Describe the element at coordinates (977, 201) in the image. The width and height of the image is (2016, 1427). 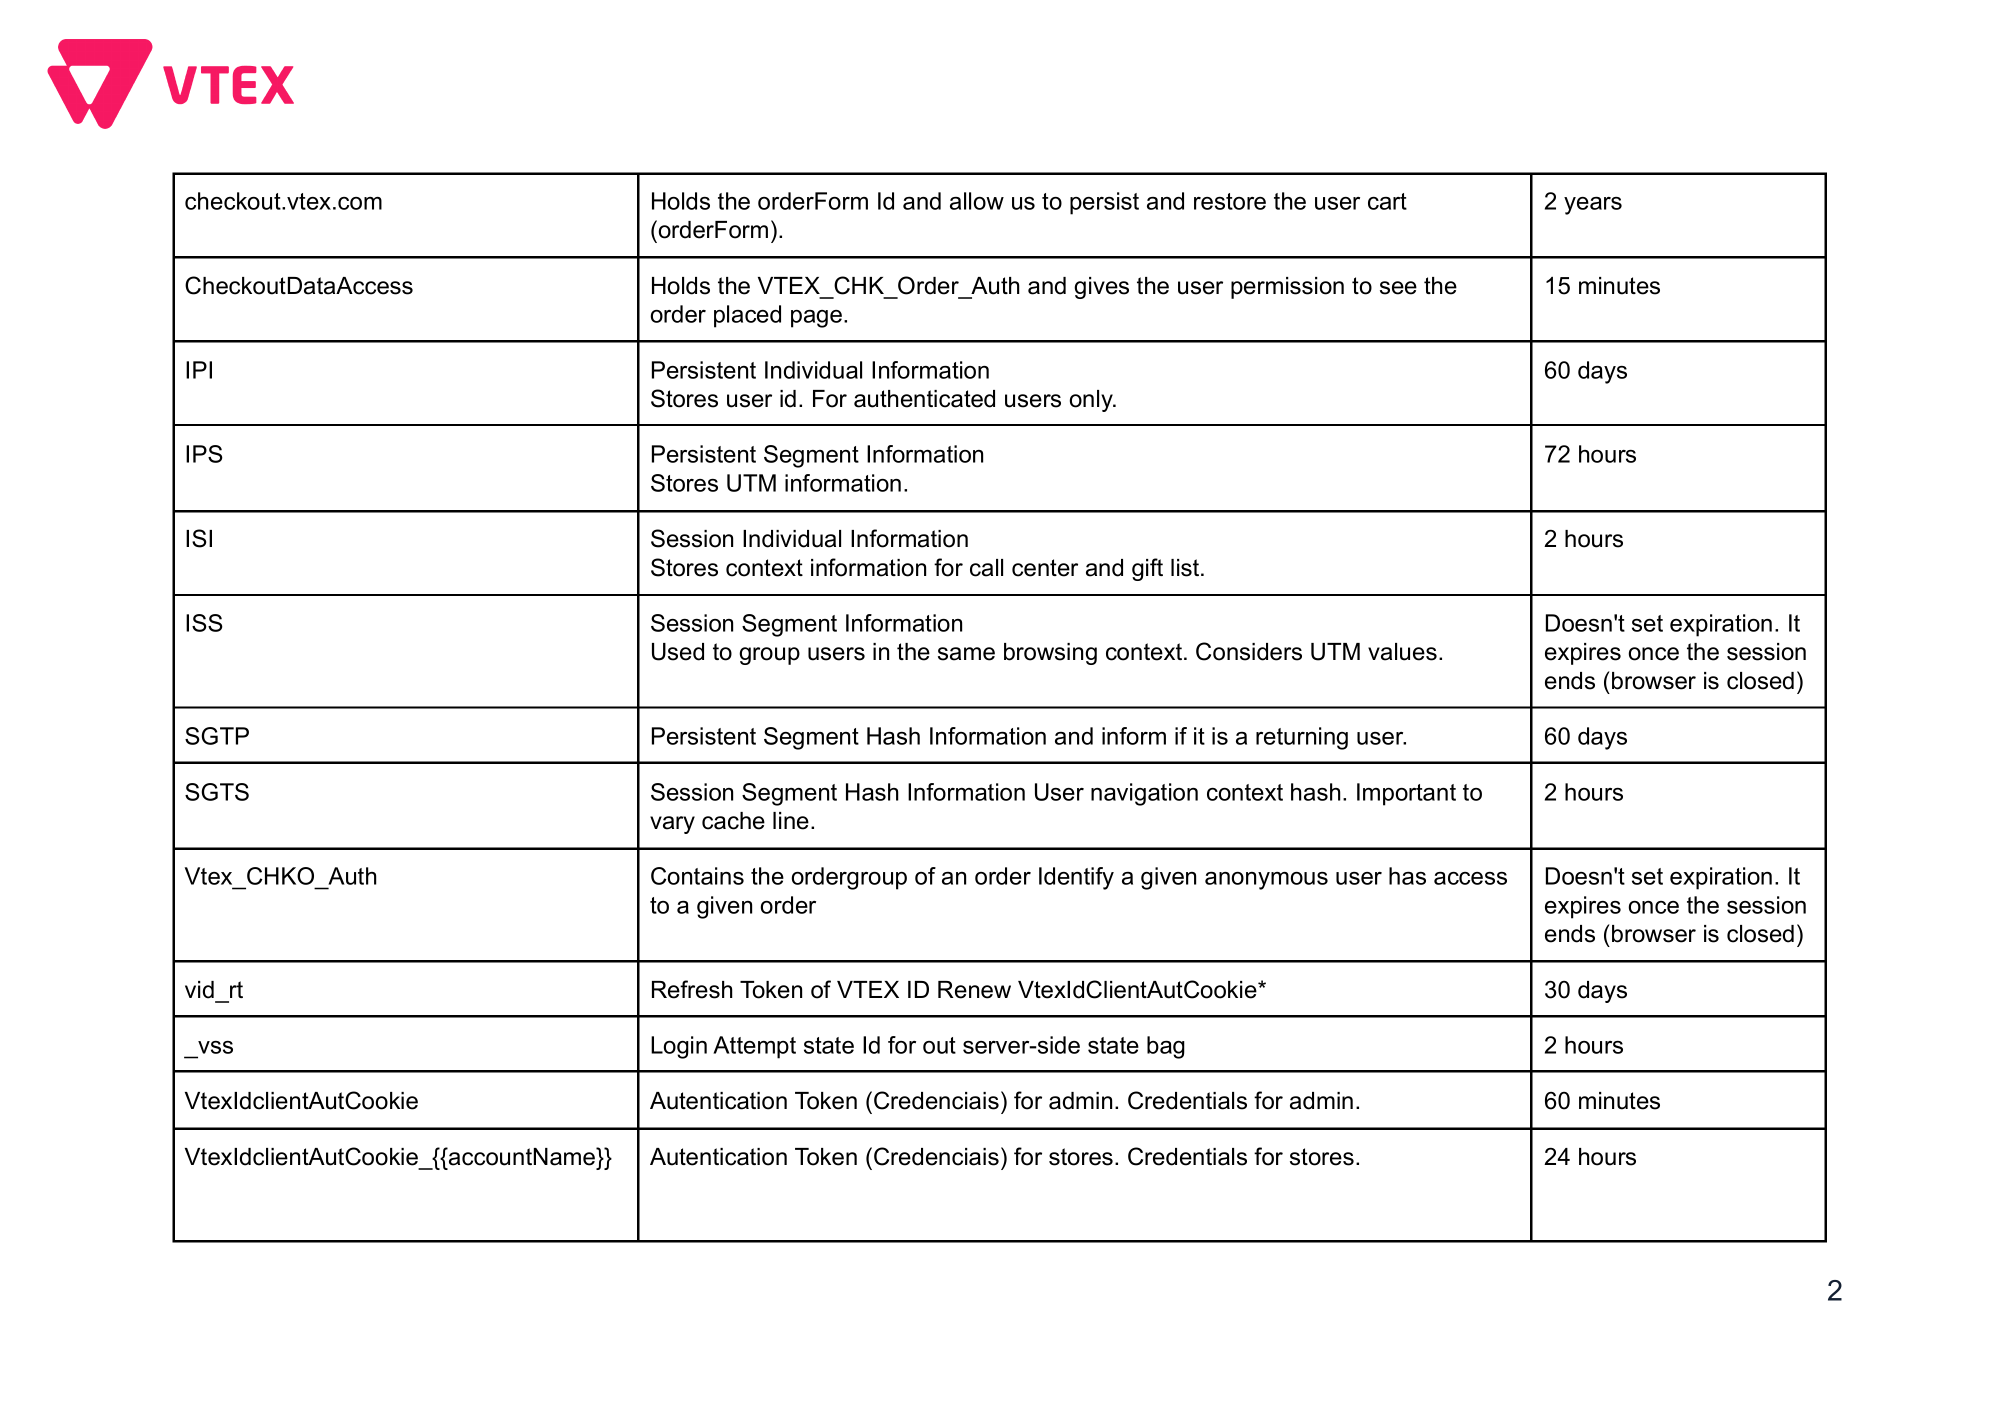
I see `allow` at that location.
